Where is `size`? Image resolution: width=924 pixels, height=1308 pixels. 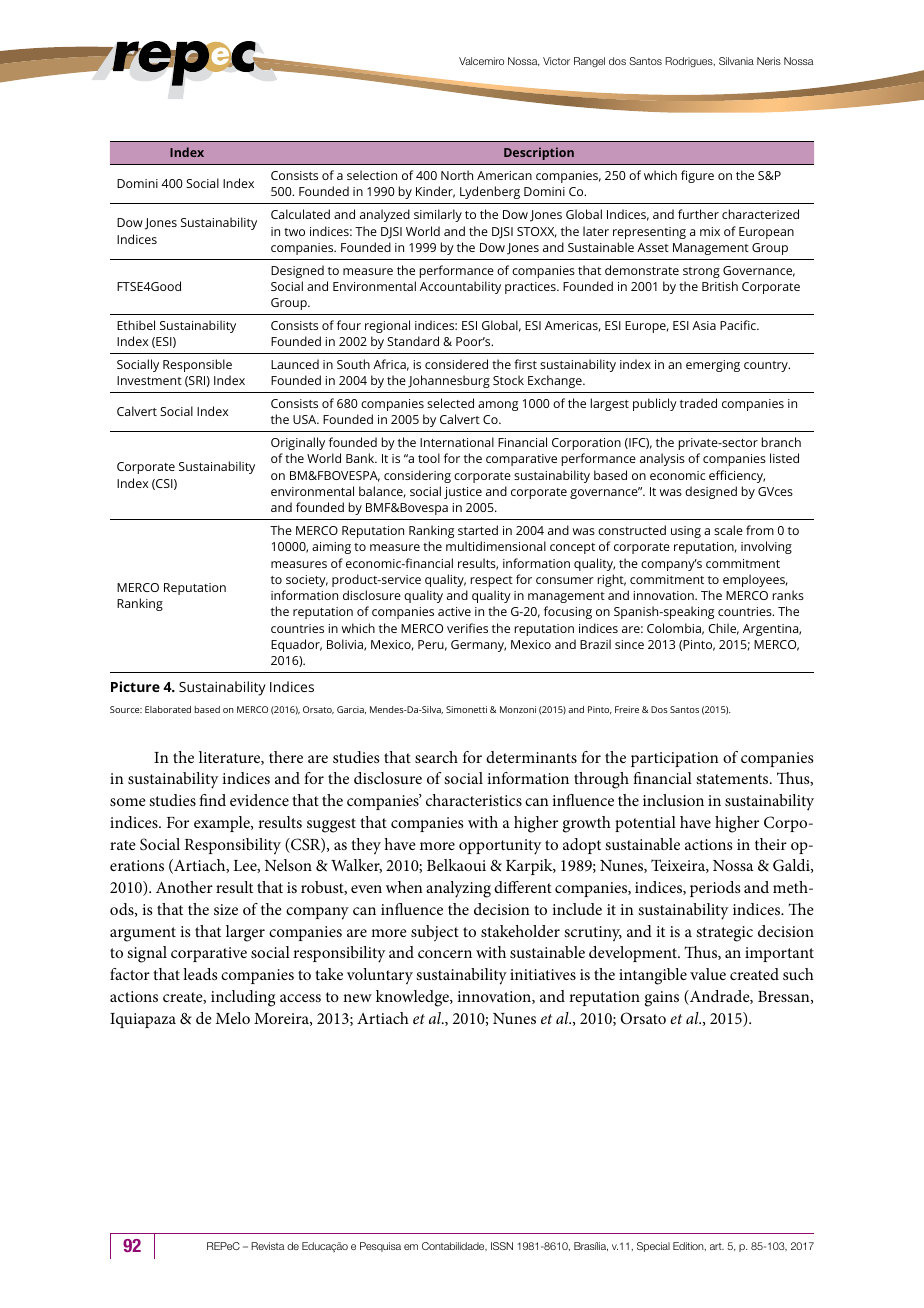 size is located at coordinates (226, 909).
